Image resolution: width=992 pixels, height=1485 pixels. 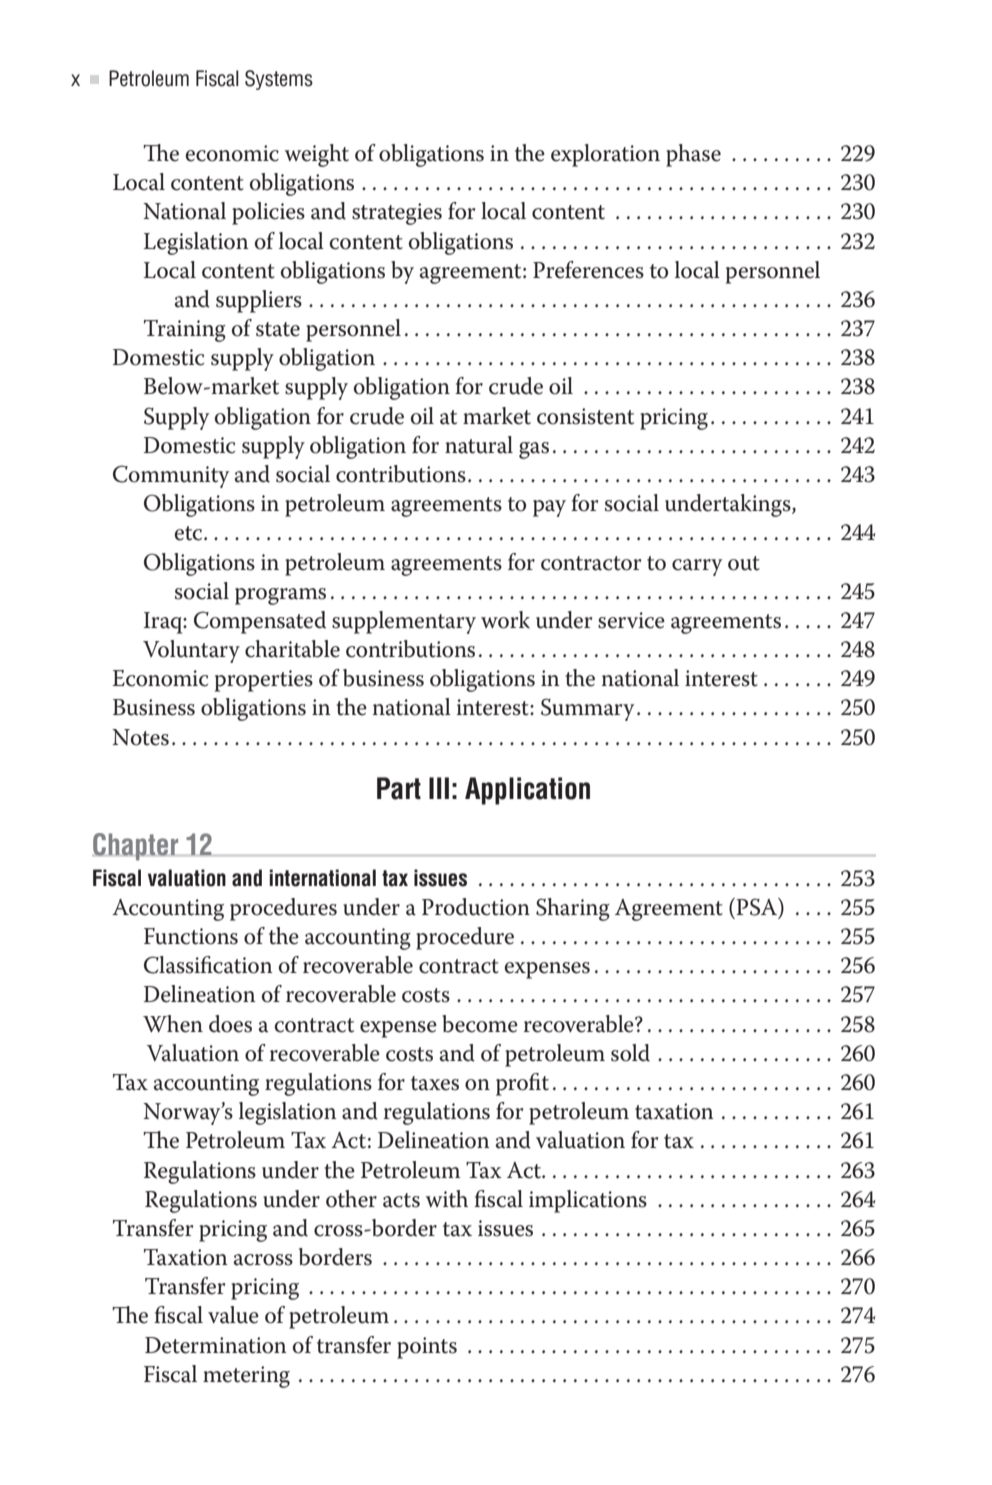 I want to click on strategies, so click(x=397, y=214).
